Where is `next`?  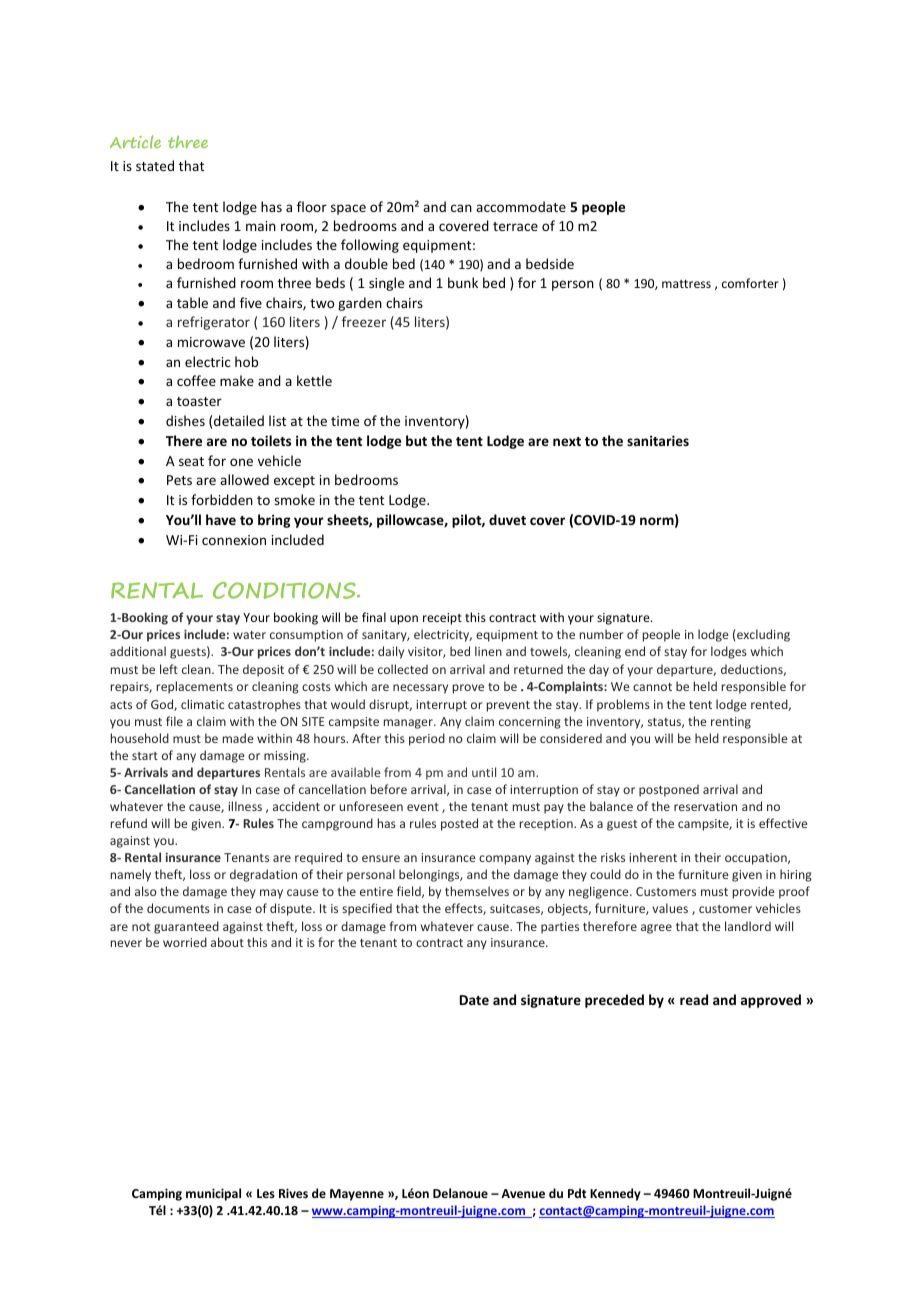
next is located at coordinates (567, 441).
